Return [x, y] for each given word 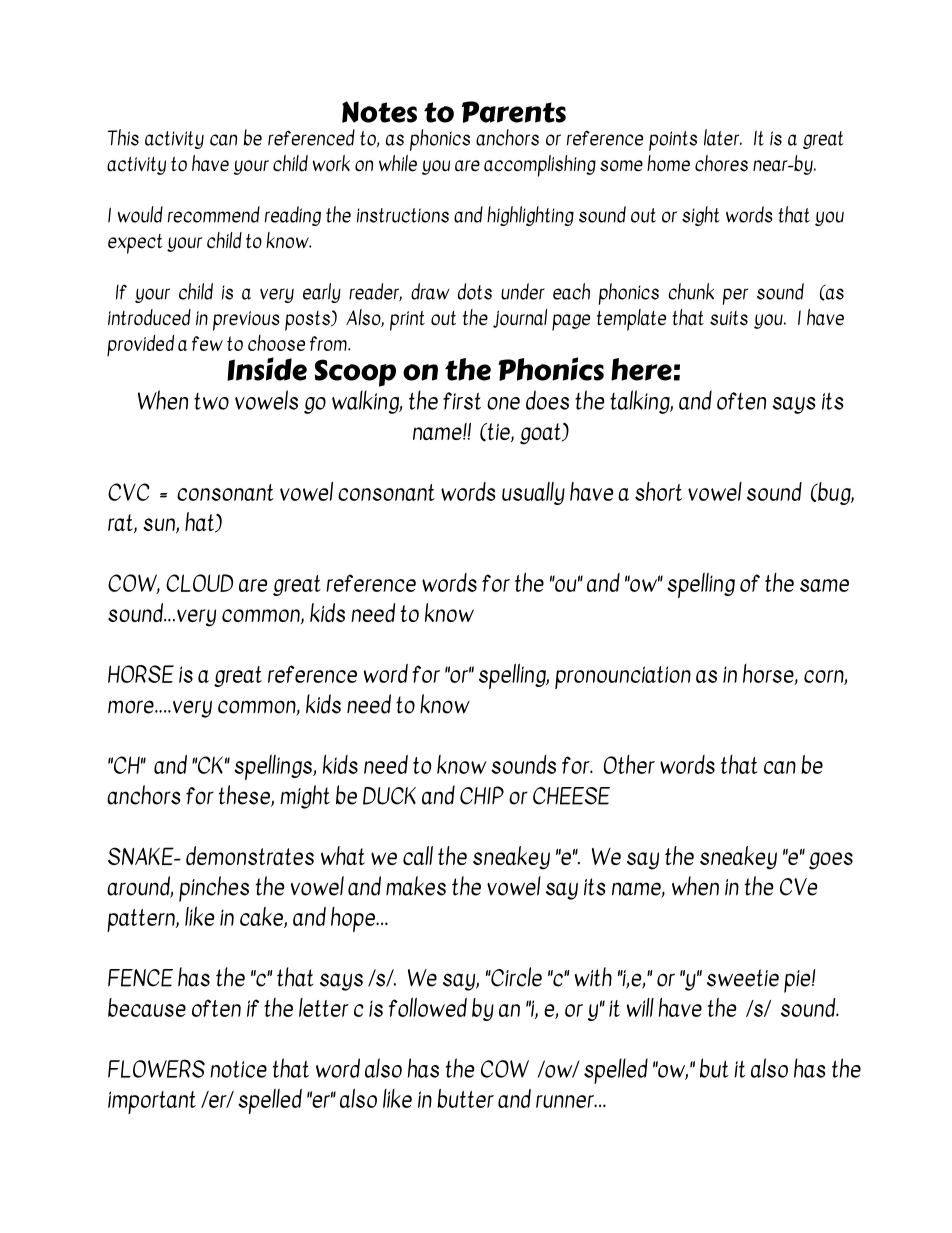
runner [566, 1101]
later [723, 137]
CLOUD [199, 583]
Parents [514, 112]
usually [533, 493]
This [123, 137]
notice [238, 1069]
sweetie [743, 978]
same [824, 585]
